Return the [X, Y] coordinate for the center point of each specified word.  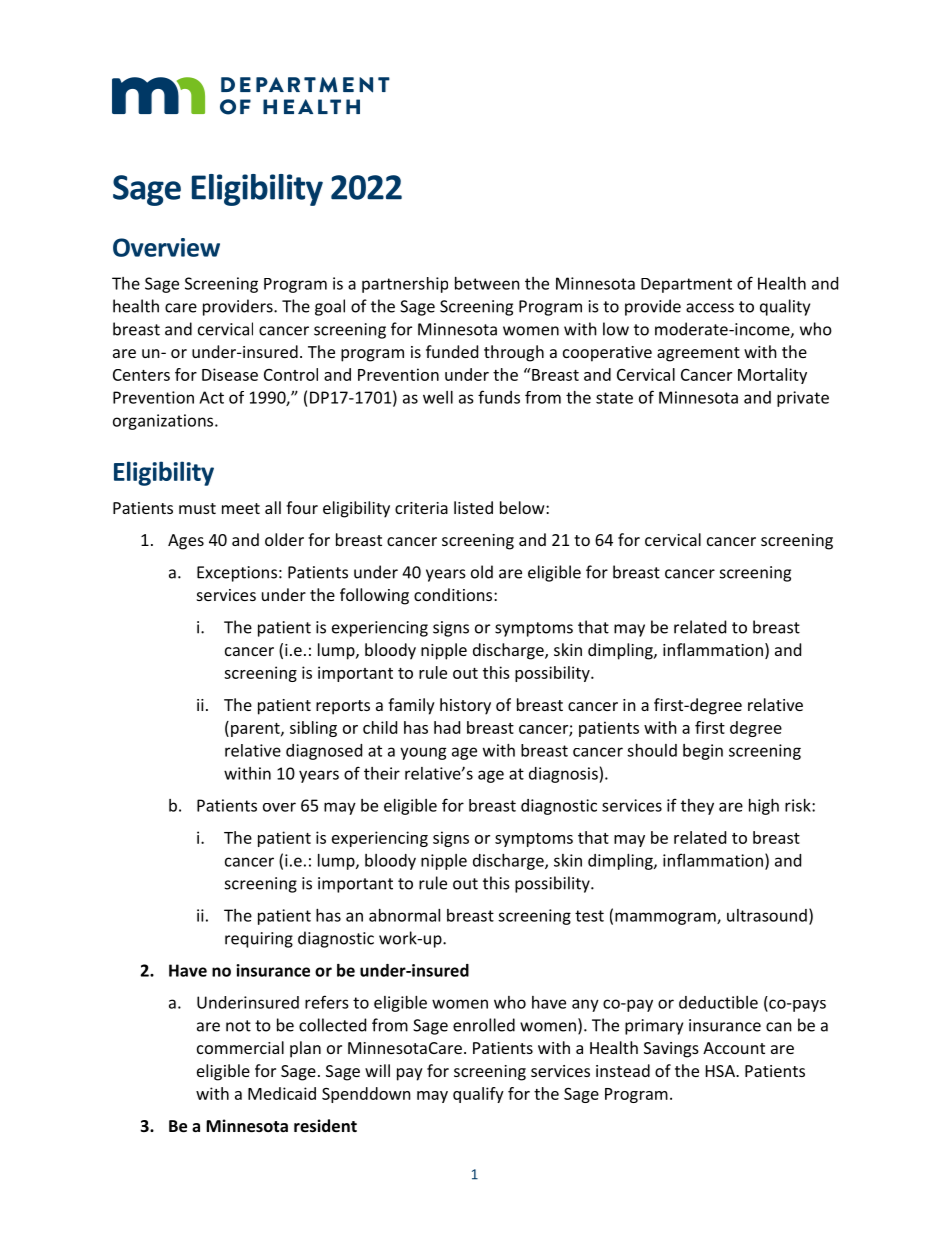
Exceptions [237, 574]
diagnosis [564, 775]
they [697, 807]
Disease [230, 374]
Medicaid [282, 1093]
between [487, 283]
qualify [478, 1095]
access [710, 308]
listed [473, 507]
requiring [259, 940]
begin [703, 752]
